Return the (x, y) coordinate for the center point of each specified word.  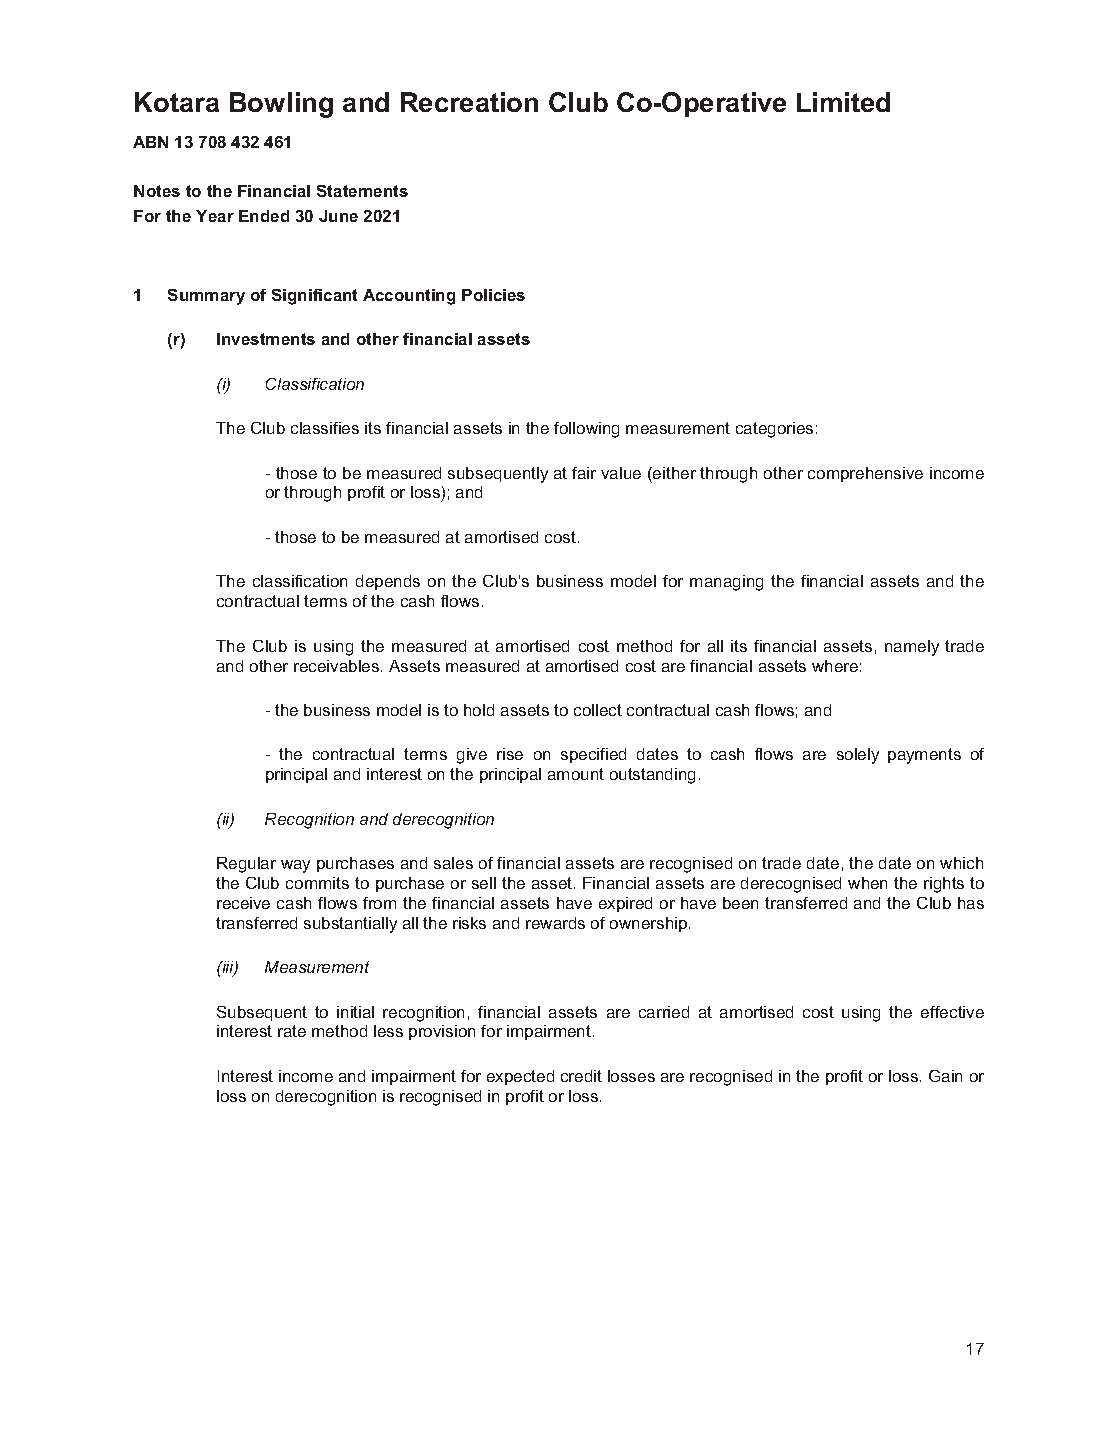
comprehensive (865, 474)
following (586, 430)
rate (292, 1031)
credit (581, 1076)
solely (858, 756)
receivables (338, 666)
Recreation (469, 102)
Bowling (281, 105)
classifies (325, 428)
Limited (843, 102)
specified (593, 755)
